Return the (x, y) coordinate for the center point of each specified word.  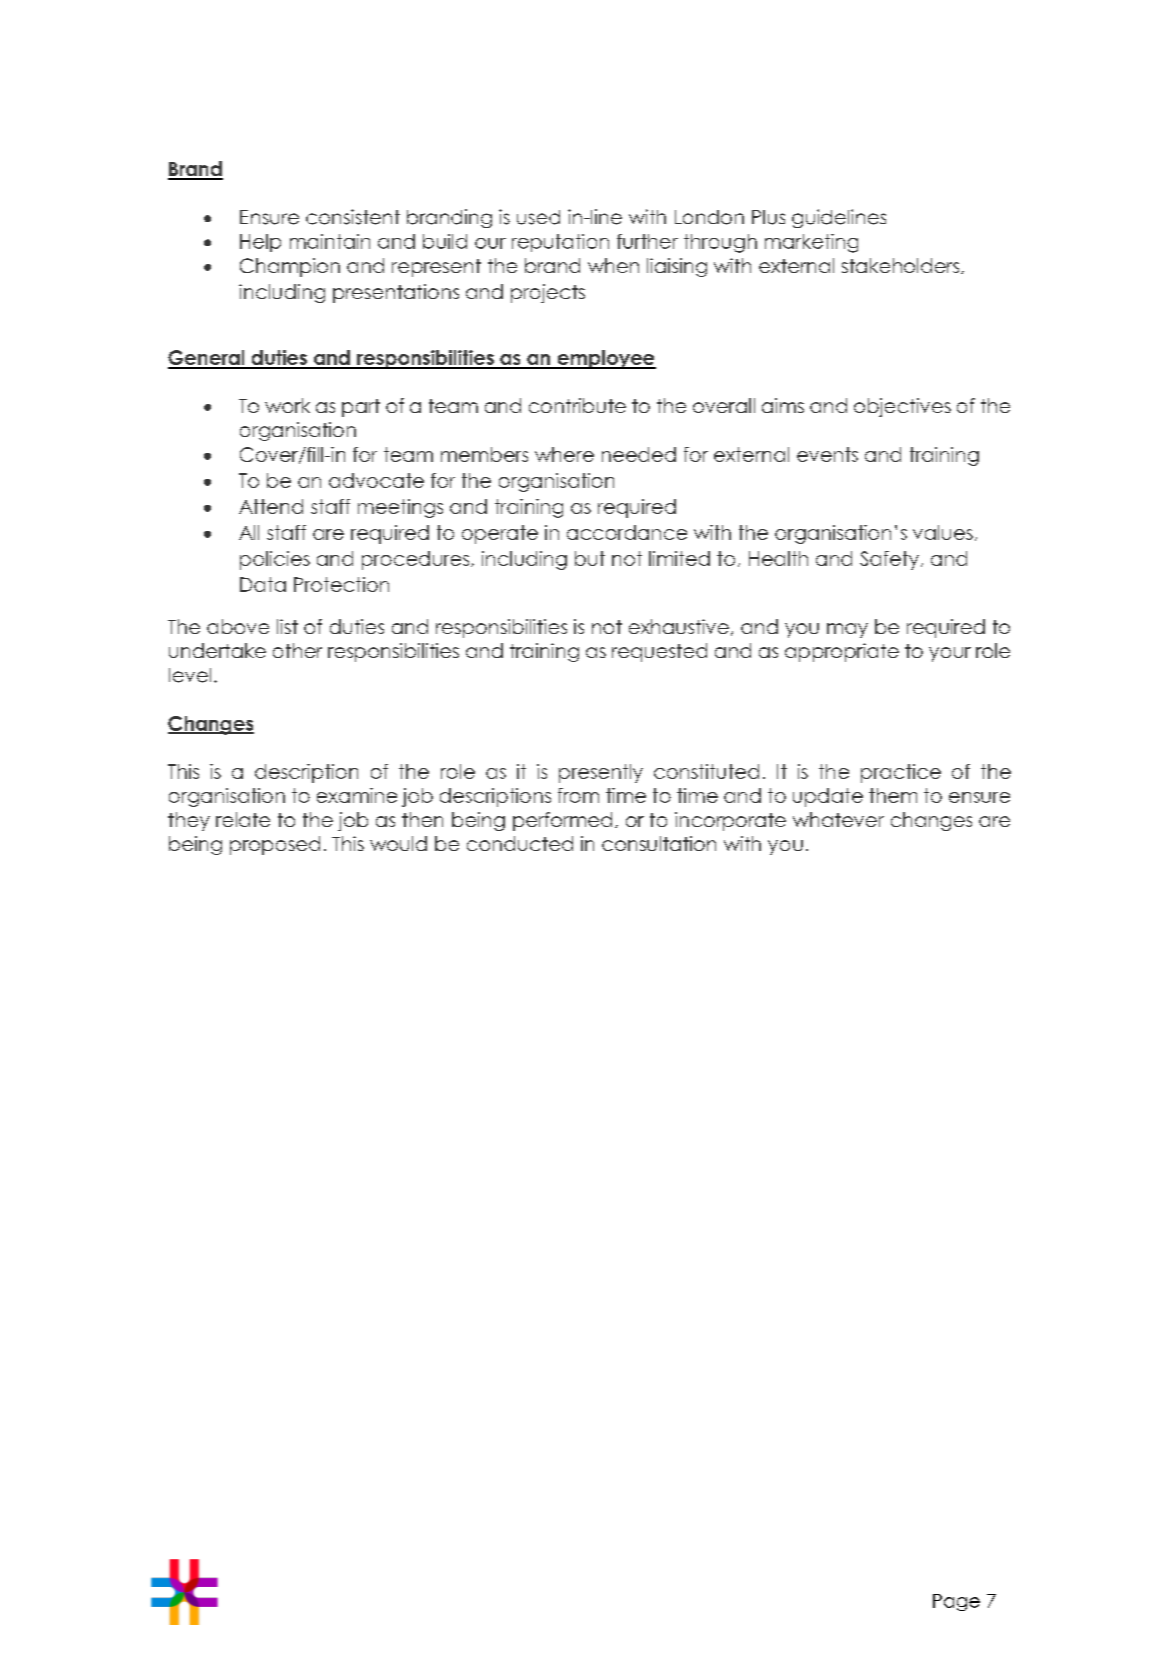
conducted (520, 843)
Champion (290, 267)
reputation (560, 243)
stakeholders (900, 265)
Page (956, 1602)
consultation (659, 843)
